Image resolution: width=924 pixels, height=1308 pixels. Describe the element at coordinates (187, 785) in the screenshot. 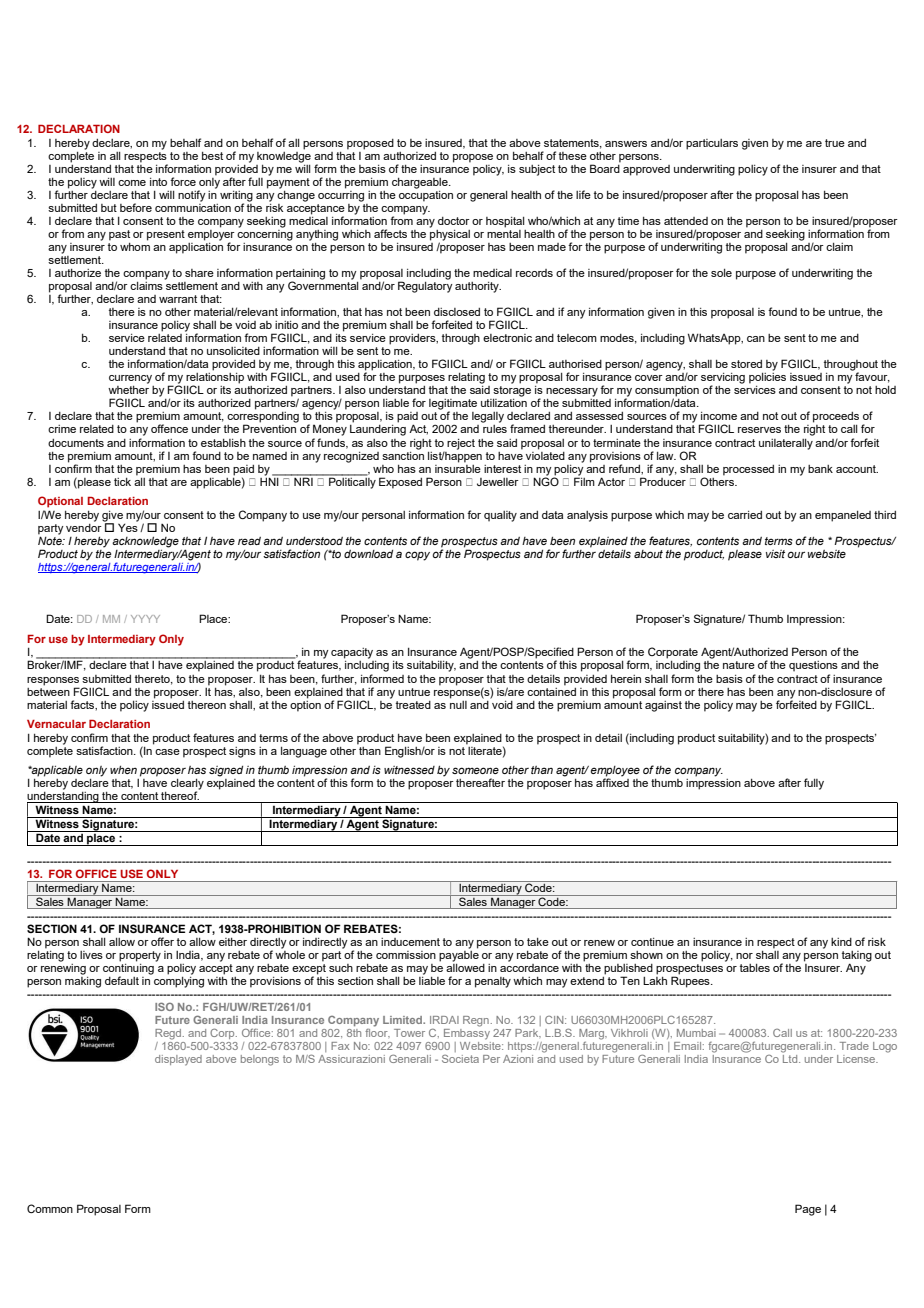

I see `clearly` at that location.
